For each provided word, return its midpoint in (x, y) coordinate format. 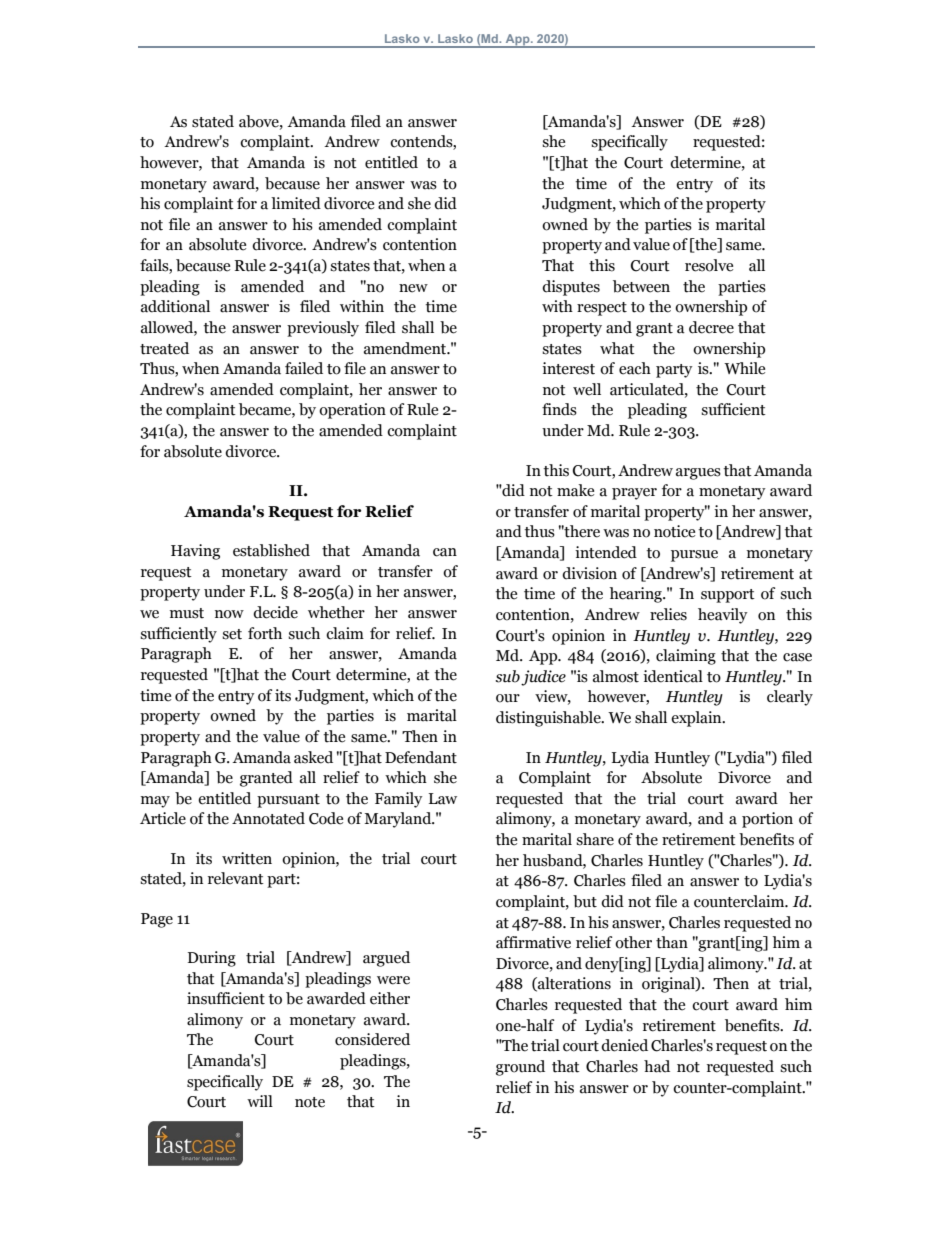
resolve (709, 265)
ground (520, 1068)
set (232, 634)
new (413, 288)
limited (296, 203)
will (260, 1101)
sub (507, 676)
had (657, 1066)
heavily (723, 616)
